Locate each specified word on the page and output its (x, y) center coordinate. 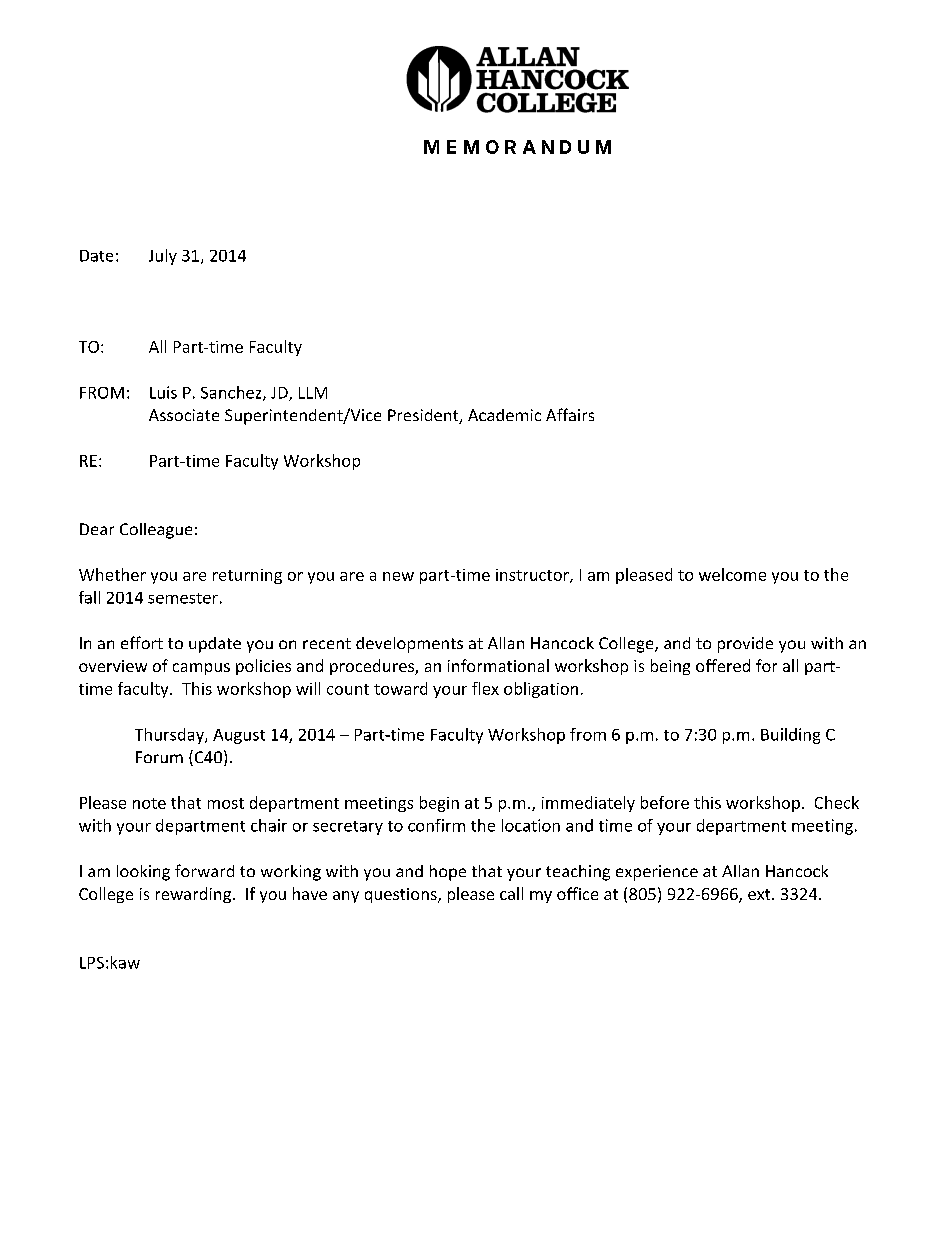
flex (485, 688)
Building (790, 736)
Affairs (570, 414)
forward (204, 870)
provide (745, 645)
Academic (504, 415)
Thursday (170, 736)
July (163, 257)
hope (448, 873)
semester (183, 598)
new (398, 576)
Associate (184, 415)
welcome (732, 574)
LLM (313, 393)
